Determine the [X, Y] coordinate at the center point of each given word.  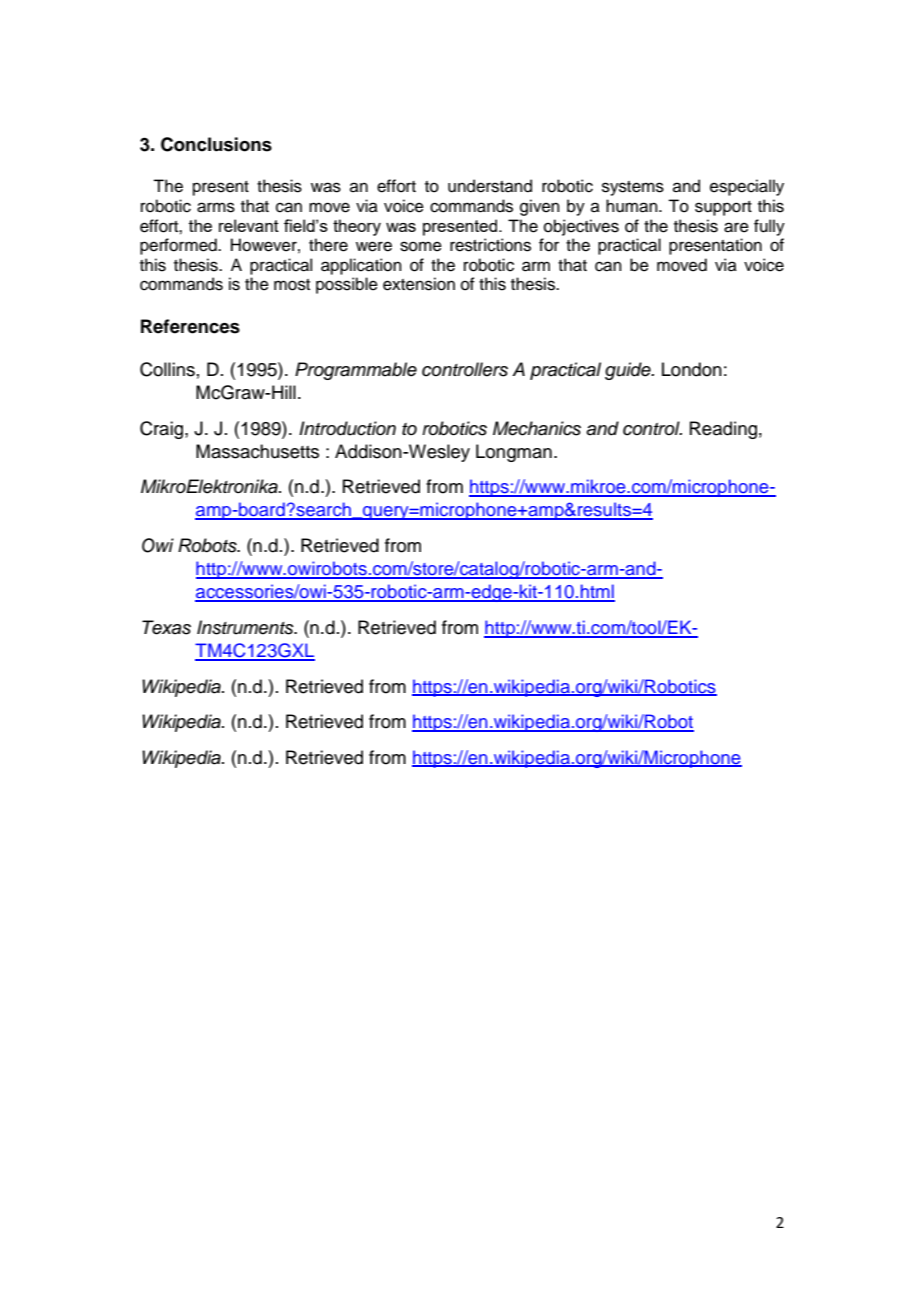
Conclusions [216, 144]
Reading [723, 430]
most [292, 285]
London [692, 369]
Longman [514, 453]
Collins [167, 369]
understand [490, 186]
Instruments [246, 627]
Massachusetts [257, 451]
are [736, 227]
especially [747, 187]
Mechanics [537, 428]
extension [419, 284]
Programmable [356, 371]
